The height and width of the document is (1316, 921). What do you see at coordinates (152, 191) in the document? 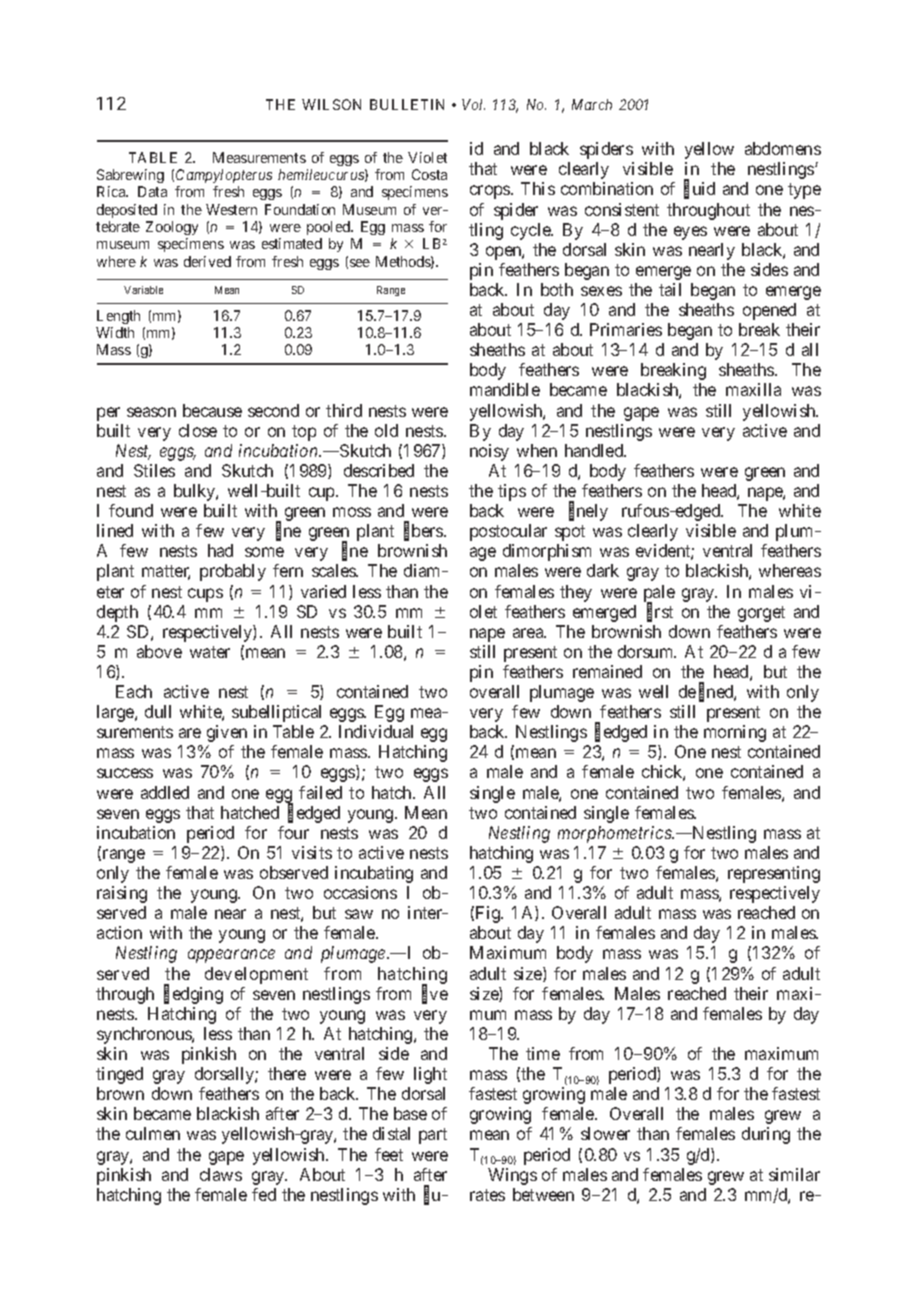
I see `Data` at bounding box center [152, 191].
